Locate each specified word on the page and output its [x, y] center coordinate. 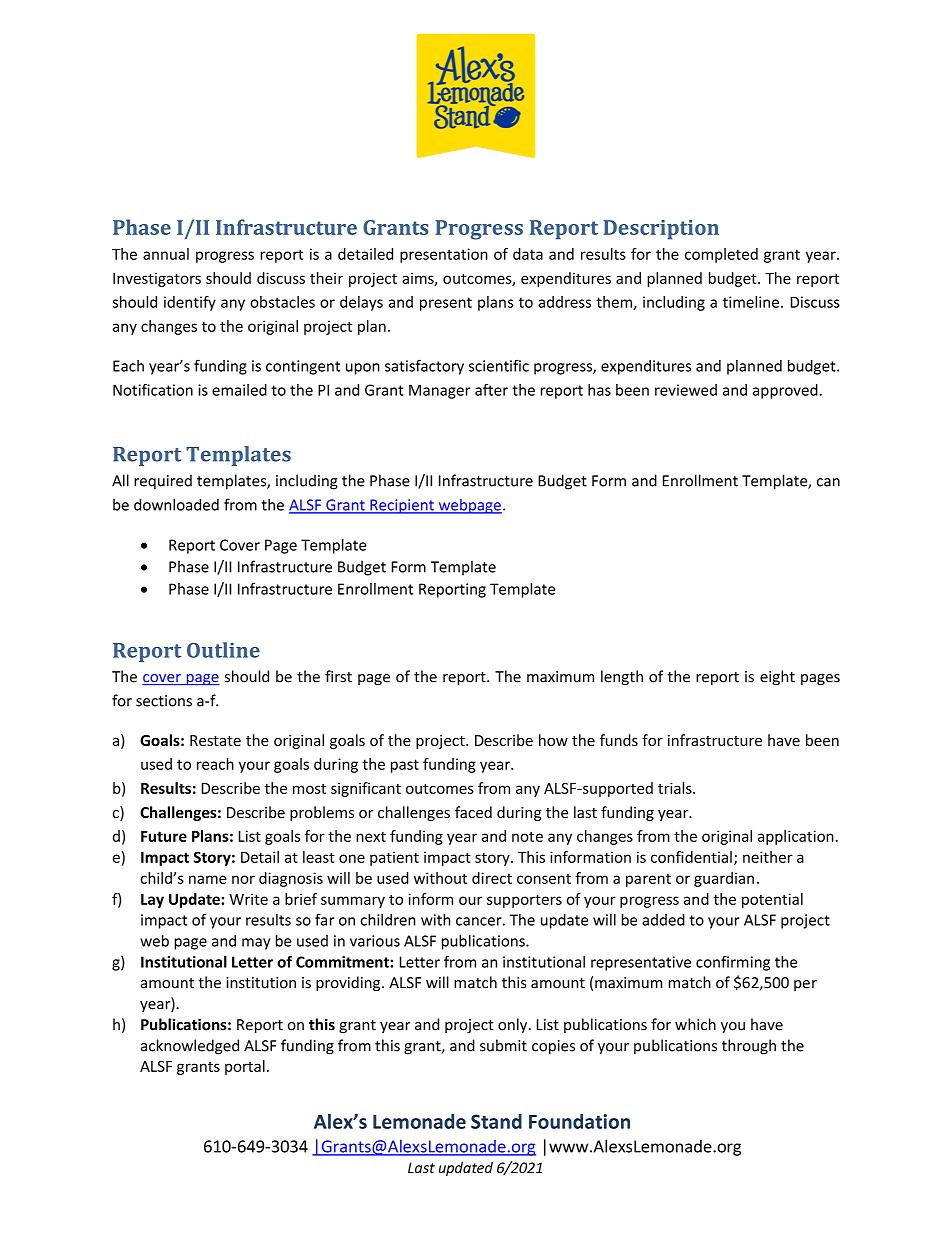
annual [166, 254]
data [528, 254]
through [749, 1047]
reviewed [686, 390]
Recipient [402, 506]
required [163, 482]
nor [243, 879]
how [553, 740]
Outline [223, 650]
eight [777, 677]
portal [245, 1067]
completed [721, 255]
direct [492, 878]
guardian [724, 879]
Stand [496, 1121]
